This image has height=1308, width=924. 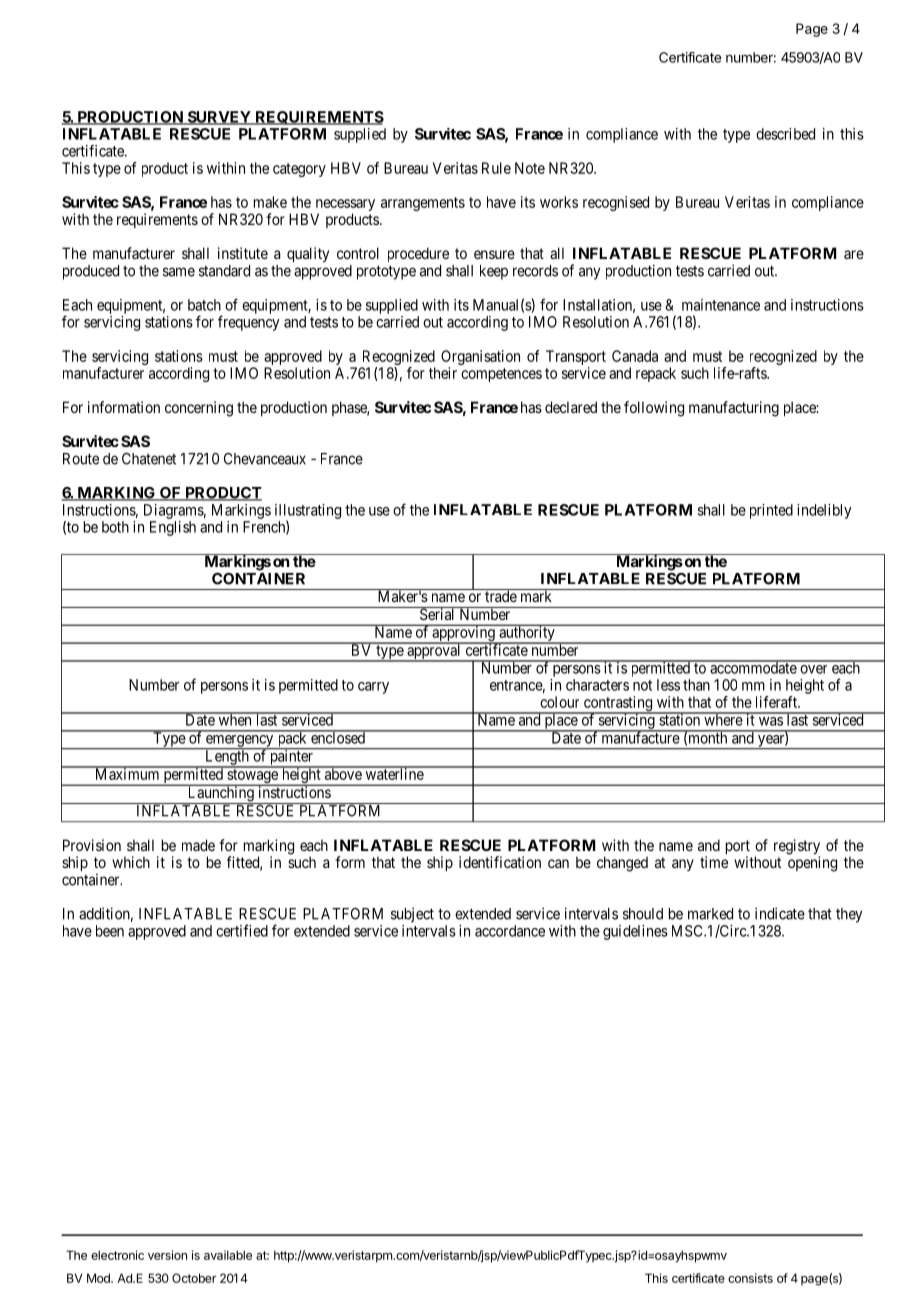 What do you see at coordinates (785, 134) in the image?
I see `described` at bounding box center [785, 134].
